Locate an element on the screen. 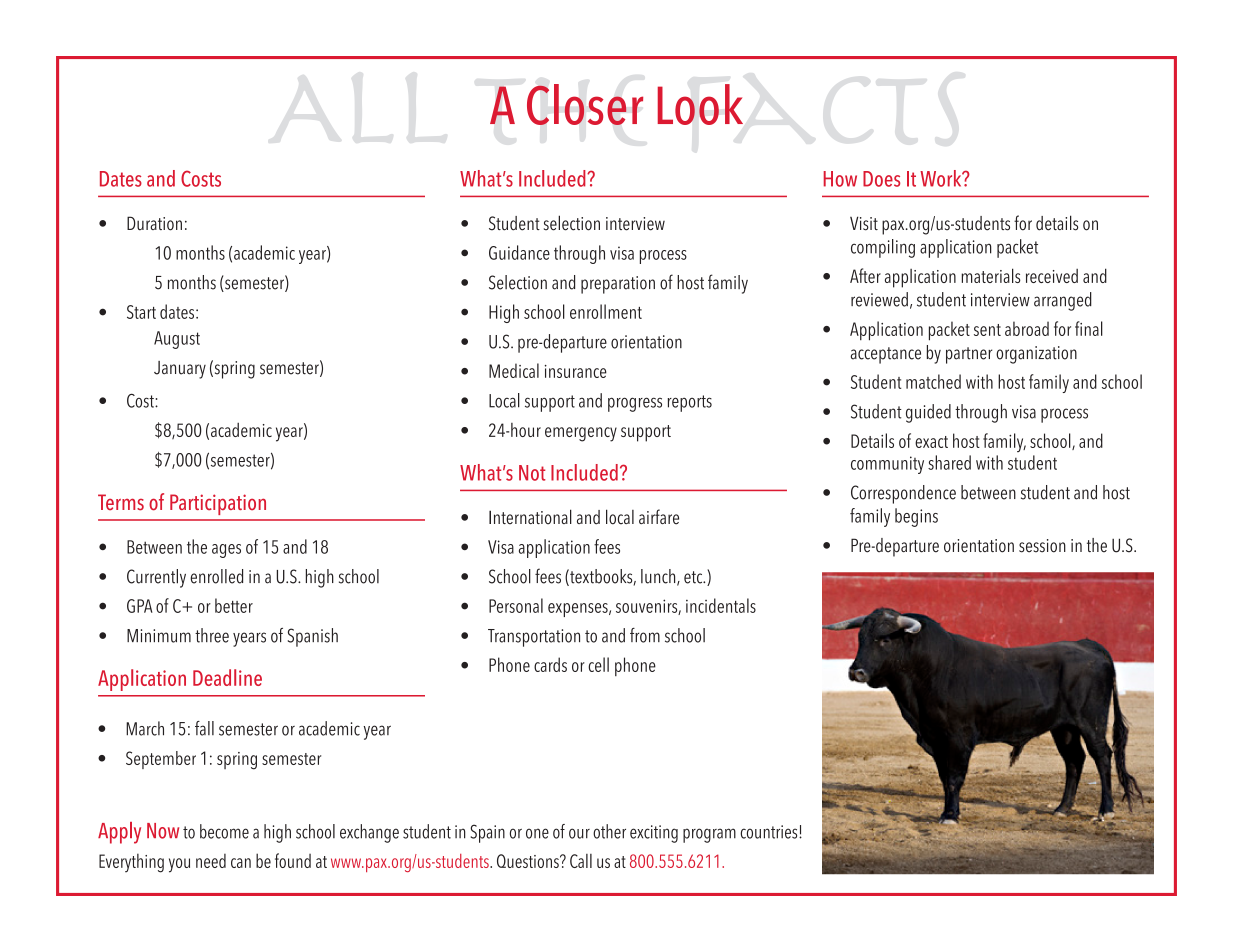  become is located at coordinates (224, 831).
